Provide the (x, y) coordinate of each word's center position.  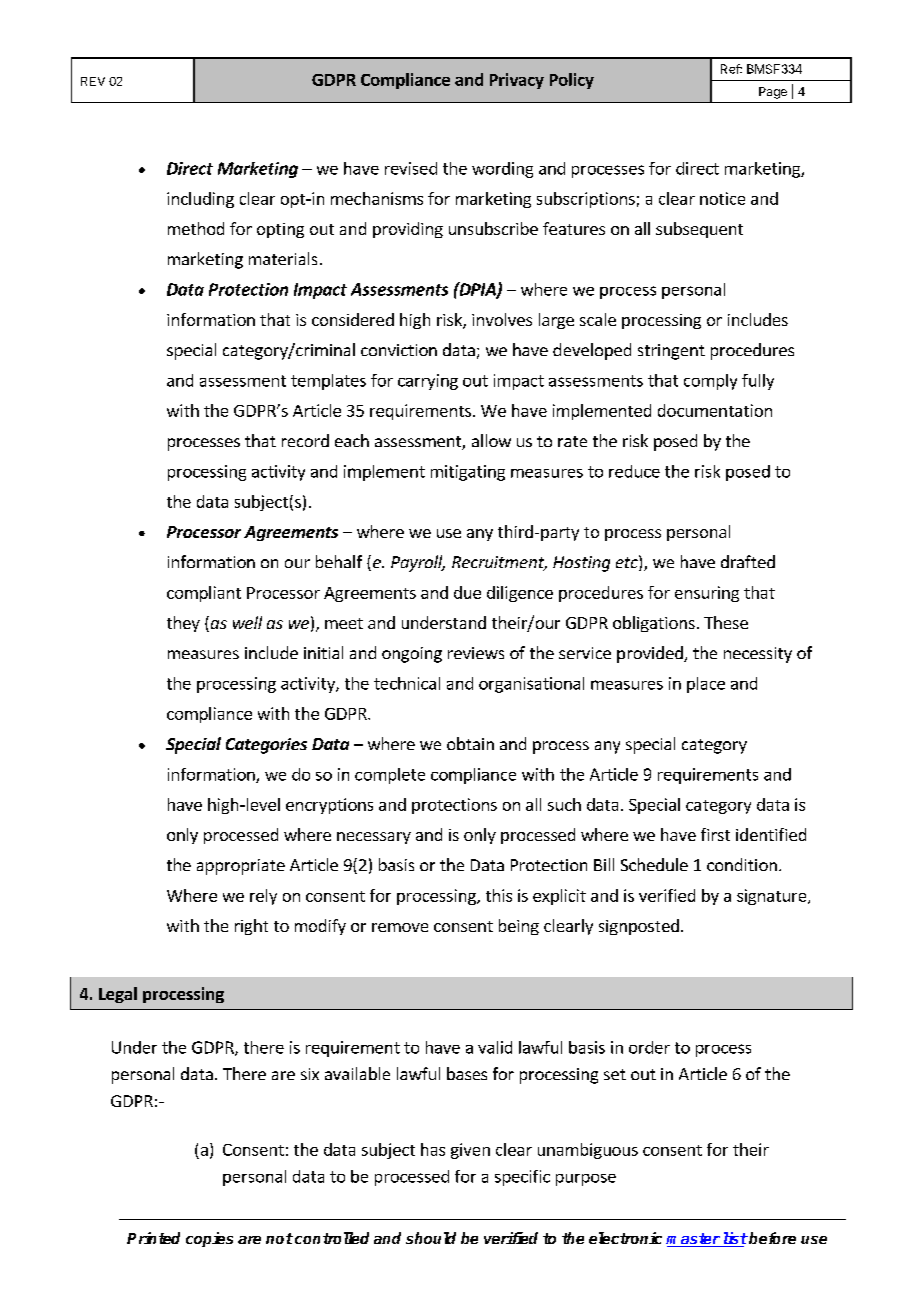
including (200, 200)
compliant (204, 594)
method (196, 228)
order (649, 1047)
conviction (399, 350)
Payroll (418, 563)
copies (209, 1239)
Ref (731, 69)
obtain (470, 743)
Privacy (517, 81)
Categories (266, 746)
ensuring (707, 594)
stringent (671, 352)
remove (400, 927)
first (715, 834)
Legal (118, 995)
